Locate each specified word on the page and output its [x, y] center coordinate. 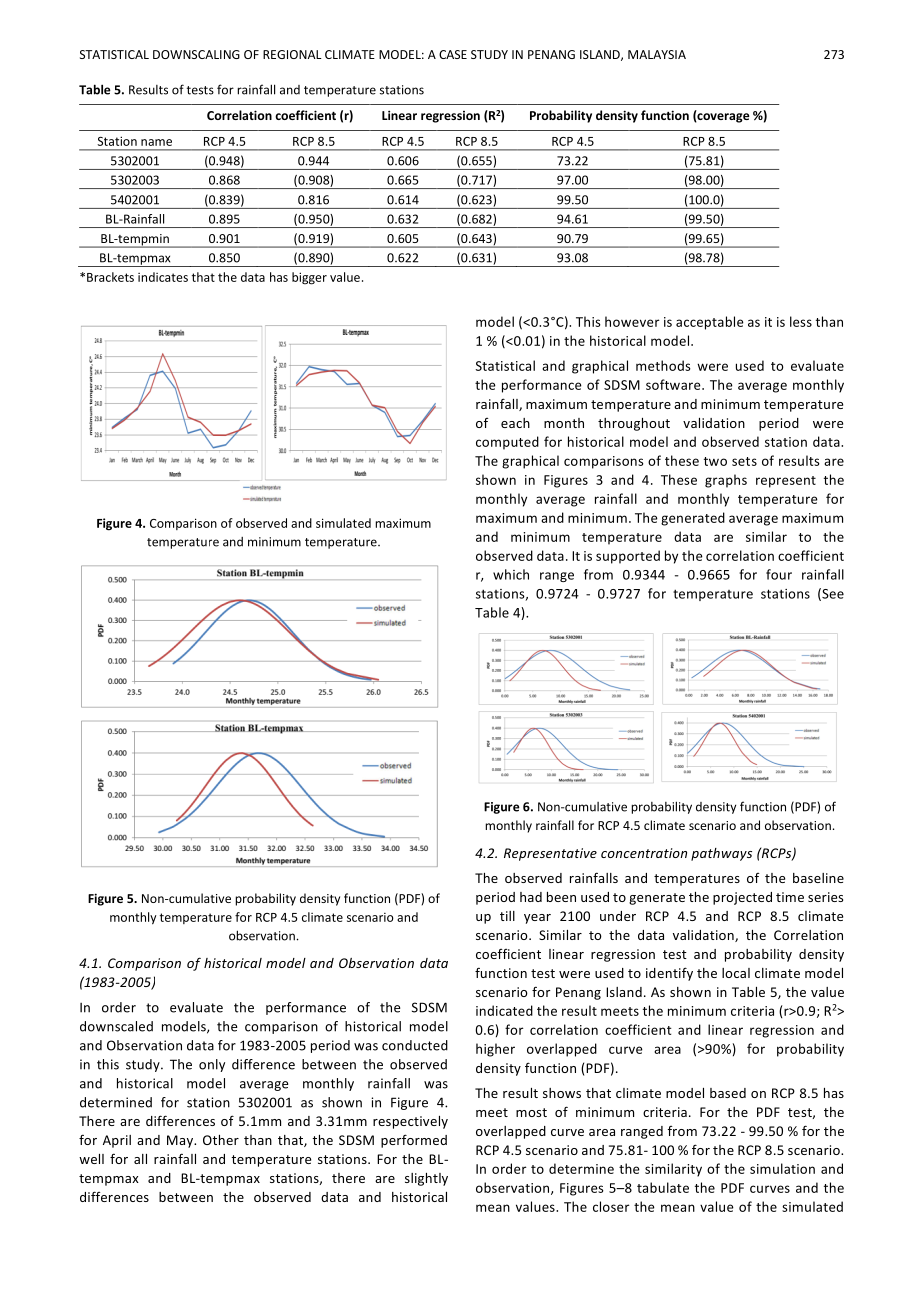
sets [744, 461]
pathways [721, 854]
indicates [163, 277]
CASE [453, 54]
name [156, 142]
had [531, 897]
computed [507, 443]
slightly [426, 1179]
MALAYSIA [657, 54]
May [181, 1141]
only [212, 1065]
